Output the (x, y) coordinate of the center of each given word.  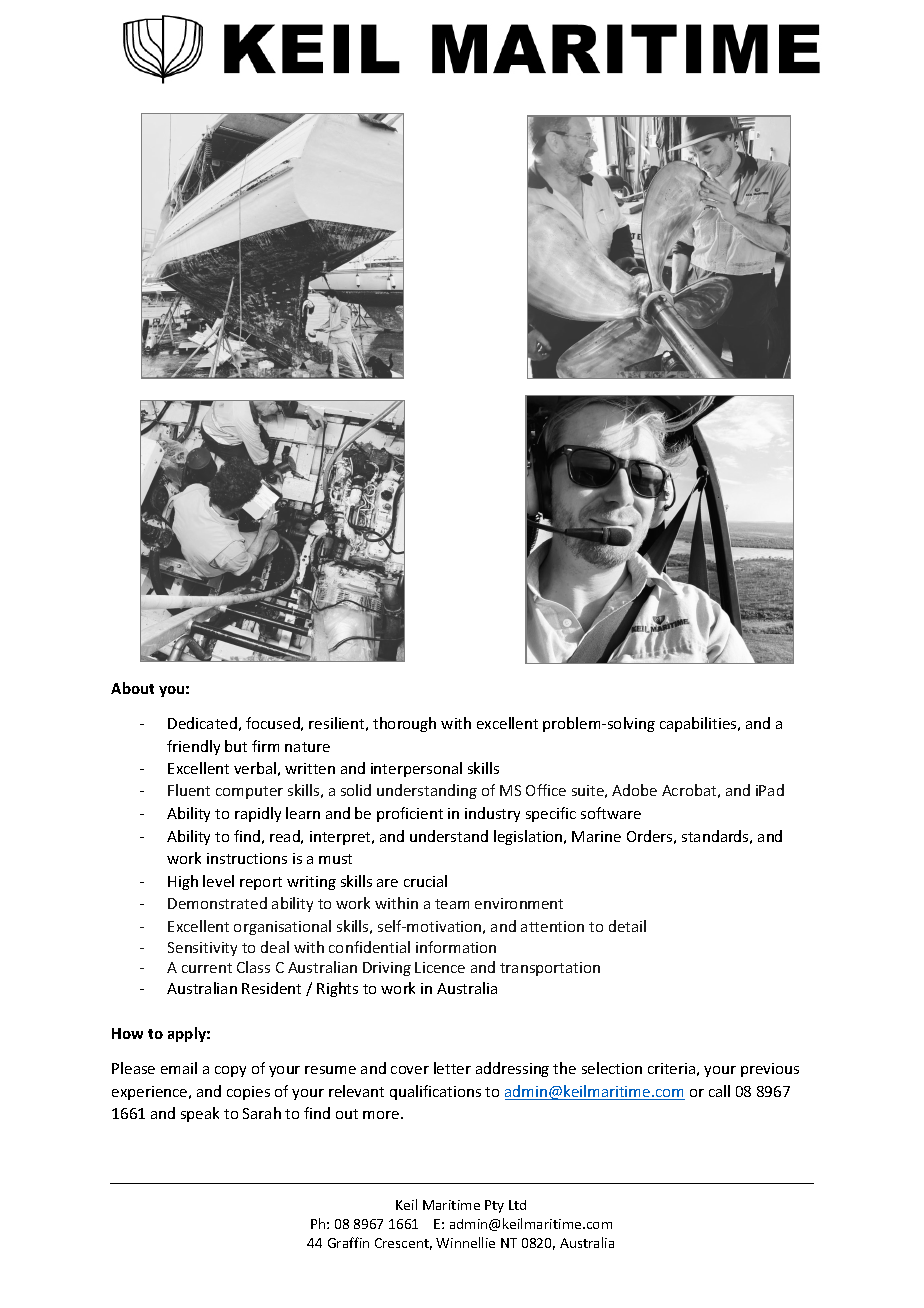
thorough (404, 724)
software (611, 813)
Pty (494, 1206)
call (719, 1091)
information (456, 947)
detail (627, 926)
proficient (410, 814)
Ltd (517, 1205)
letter (452, 1068)
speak (200, 1114)
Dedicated (202, 723)
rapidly (258, 814)
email (179, 1068)
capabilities (699, 724)
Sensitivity (202, 949)
